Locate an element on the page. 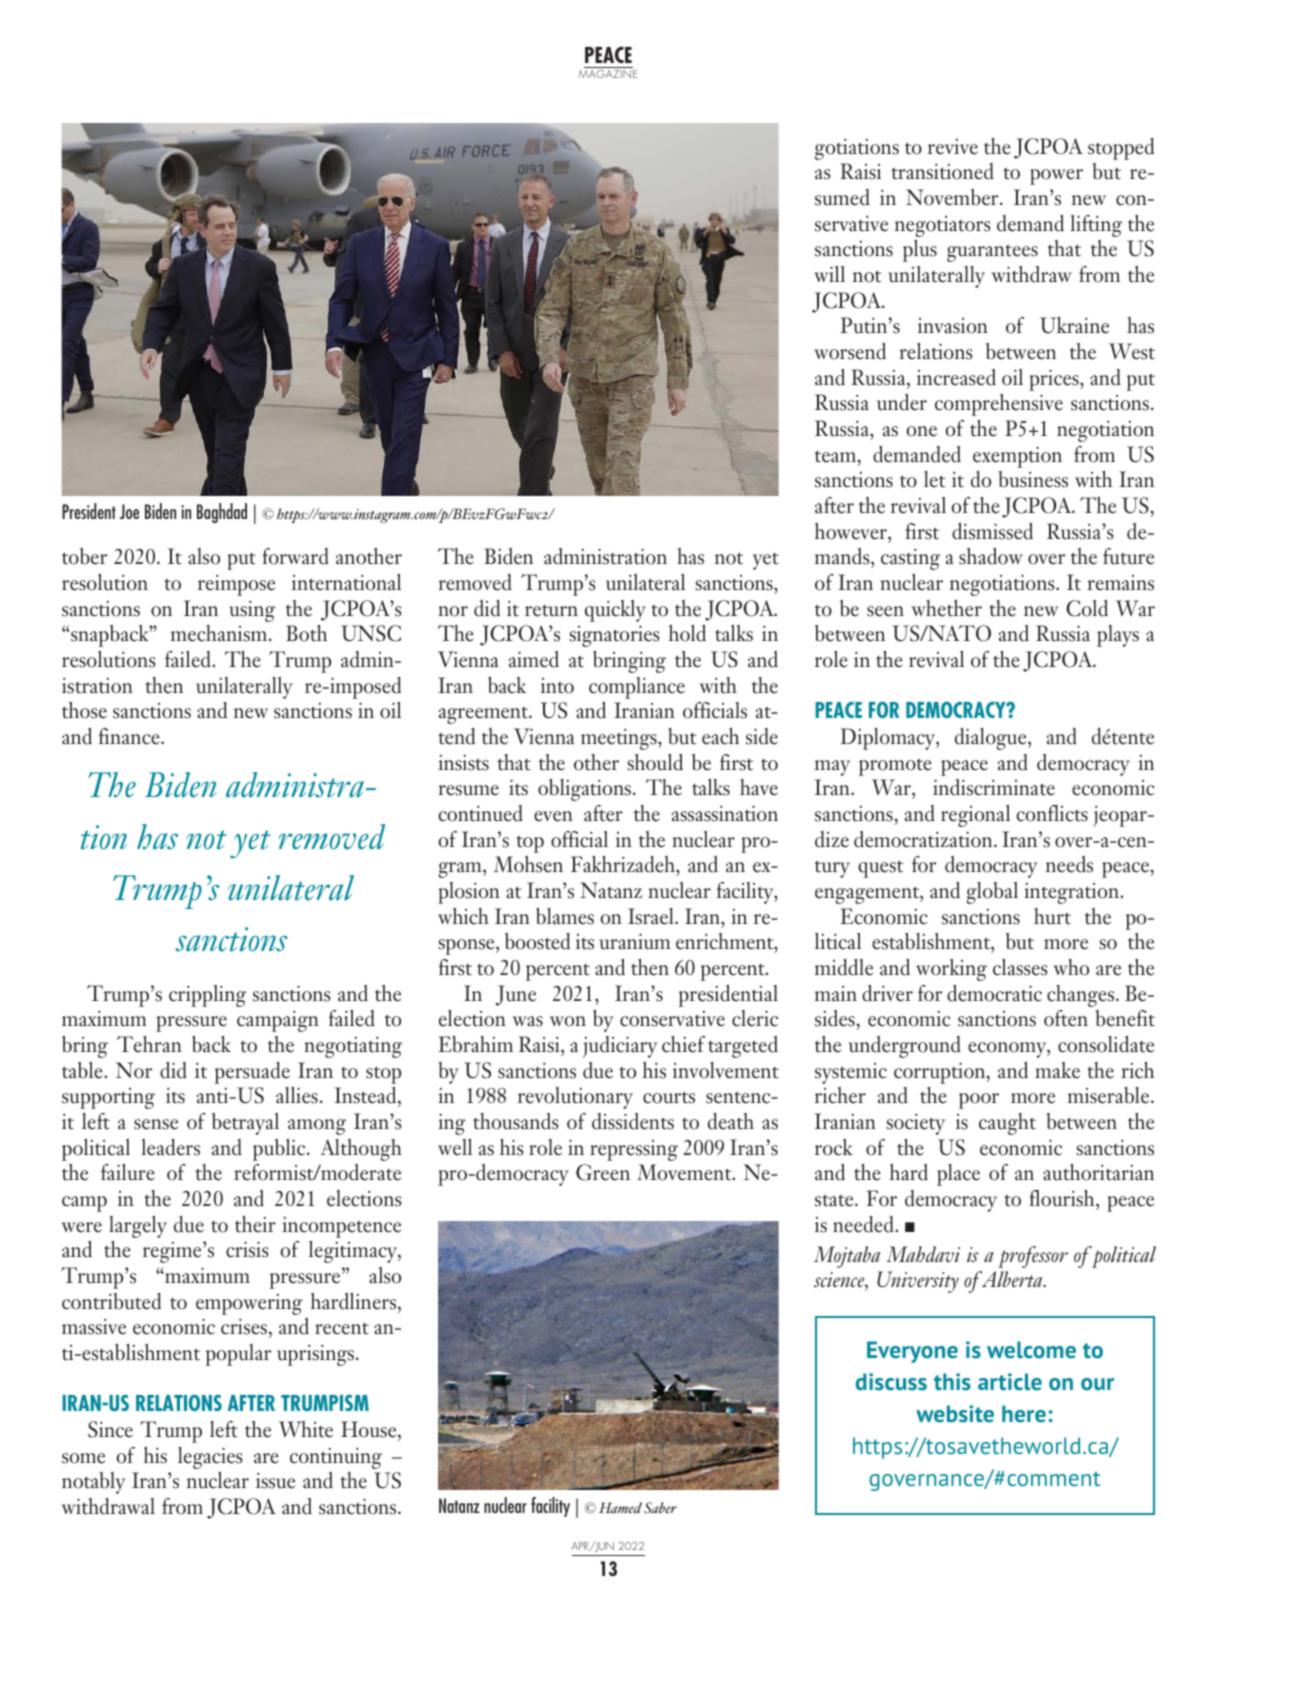 The image size is (1309, 1694). will is located at coordinates (829, 274).
